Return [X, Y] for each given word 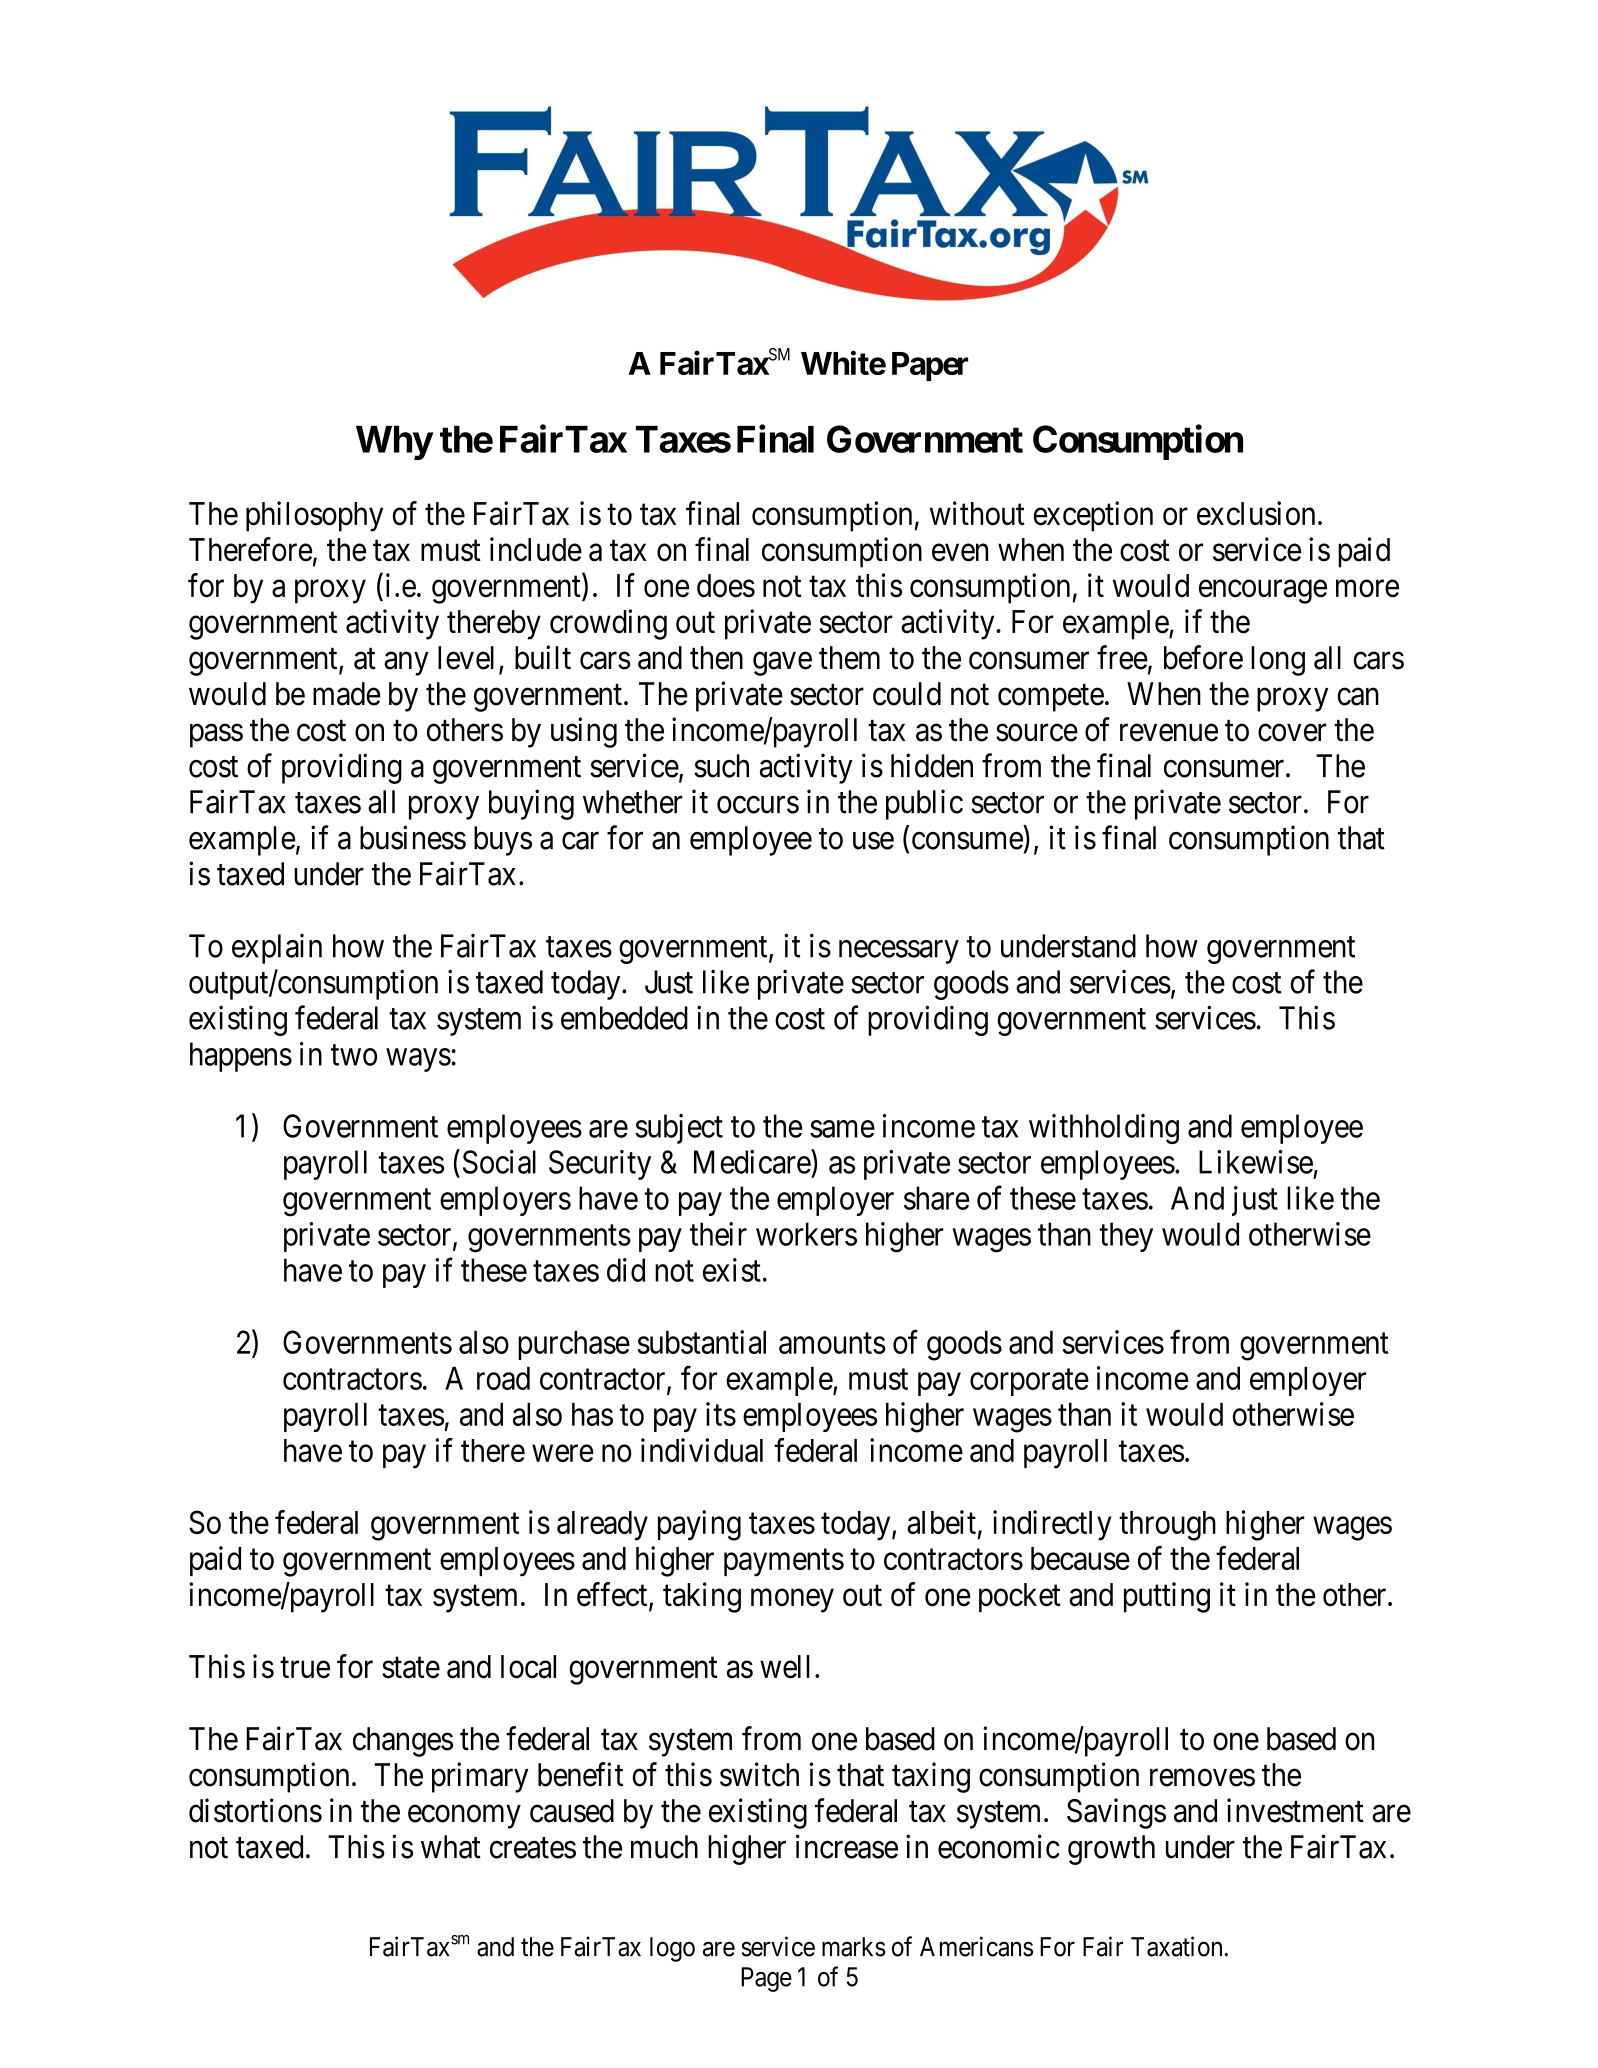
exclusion [1256, 513]
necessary [899, 952]
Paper [930, 366]
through [1167, 1526]
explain [277, 949]
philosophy [314, 516]
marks [854, 1947]
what [451, 1847]
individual [702, 1450]
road [503, 1378]
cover [1292, 733]
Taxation [1176, 1946]
